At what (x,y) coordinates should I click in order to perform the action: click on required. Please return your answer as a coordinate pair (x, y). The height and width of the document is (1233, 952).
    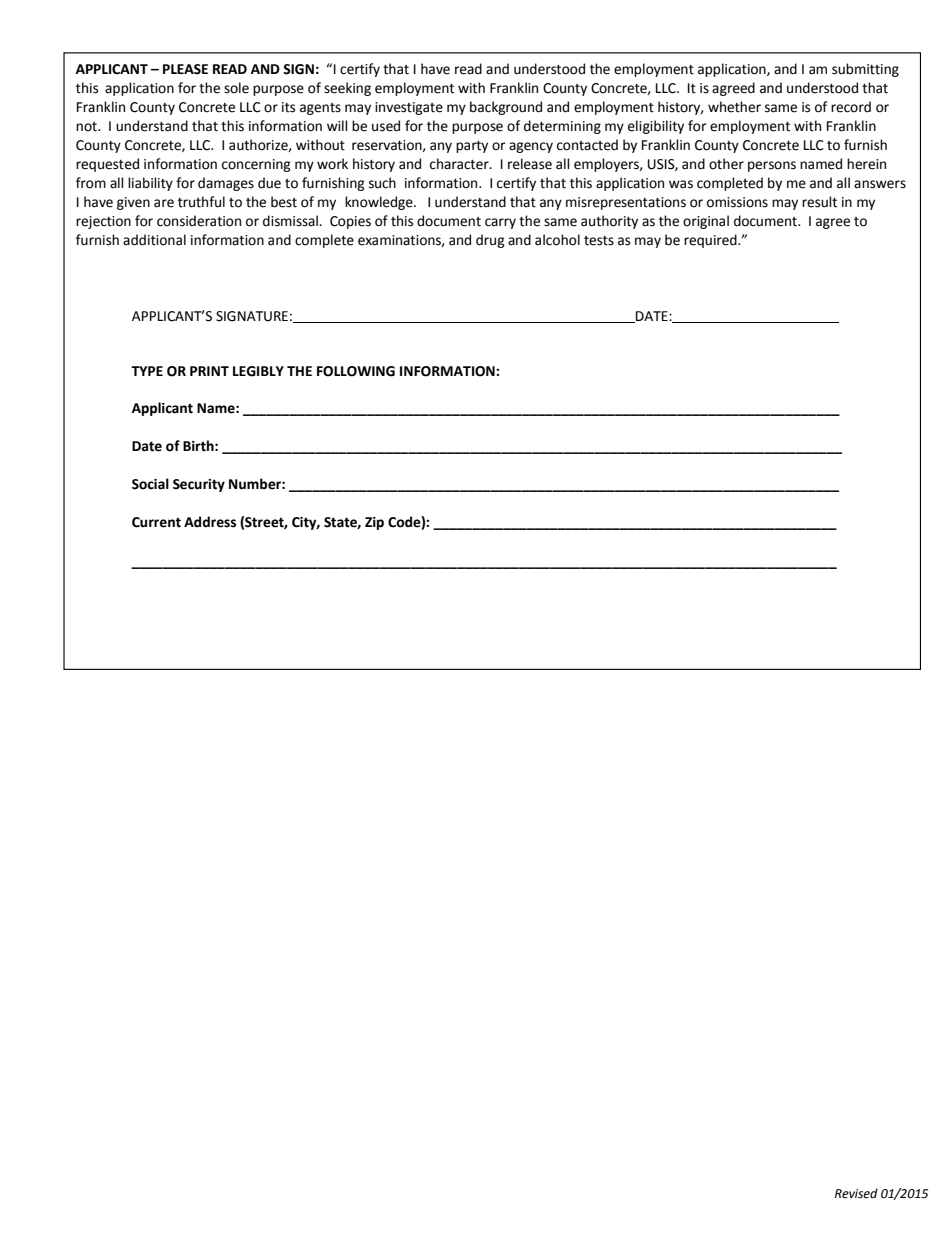
    Looking at the image, I should click on (711, 241).
